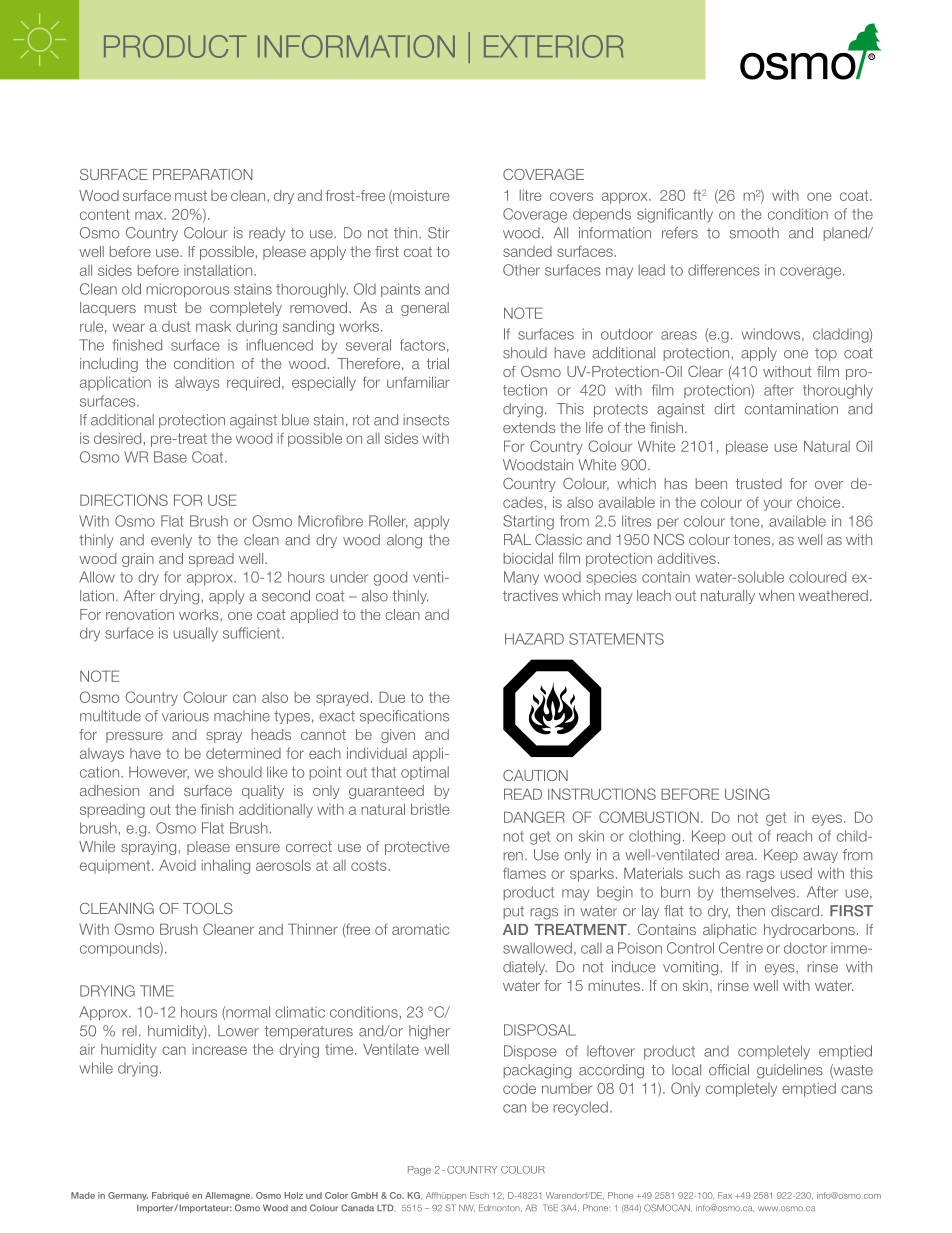 This screenshot has width=952, height=1233. Describe the element at coordinates (776, 595) in the screenshot. I see `when` at that location.
